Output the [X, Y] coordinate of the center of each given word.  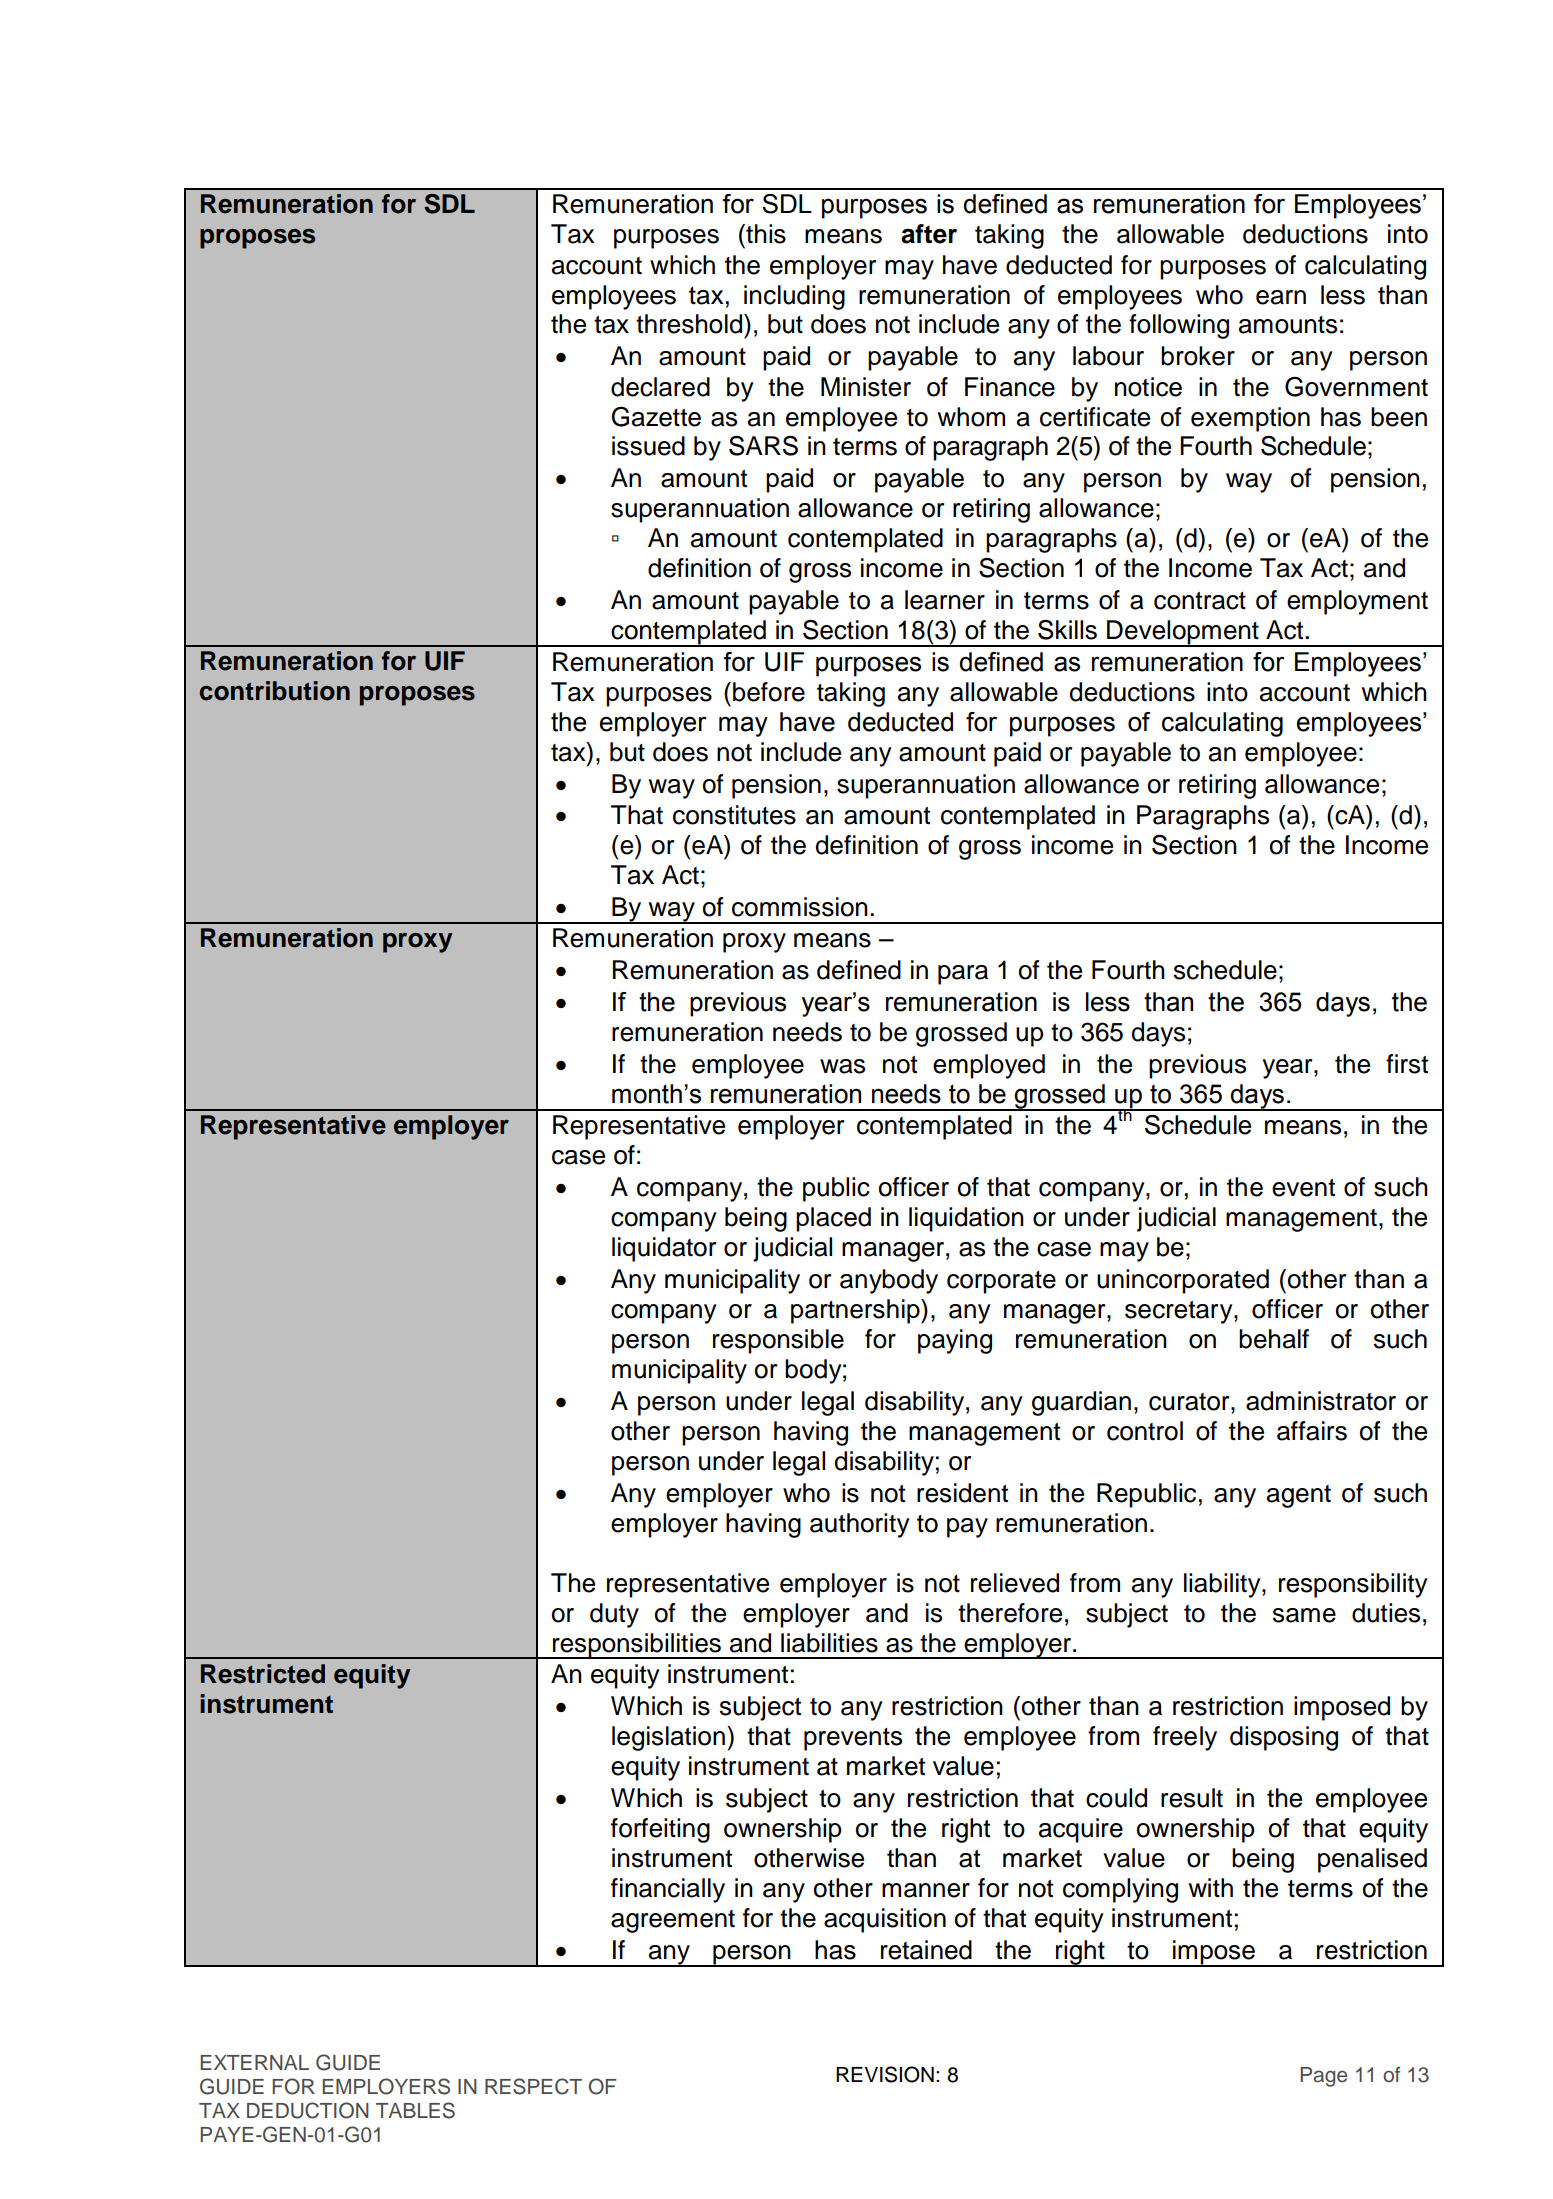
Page [1323, 2077]
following [1179, 326]
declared [660, 387]
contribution [275, 691]
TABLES [415, 2110]
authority [860, 1525]
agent [1299, 1496]
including [794, 297]
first [1407, 1064]
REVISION [885, 2074]
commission [800, 907]
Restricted [263, 1674]
